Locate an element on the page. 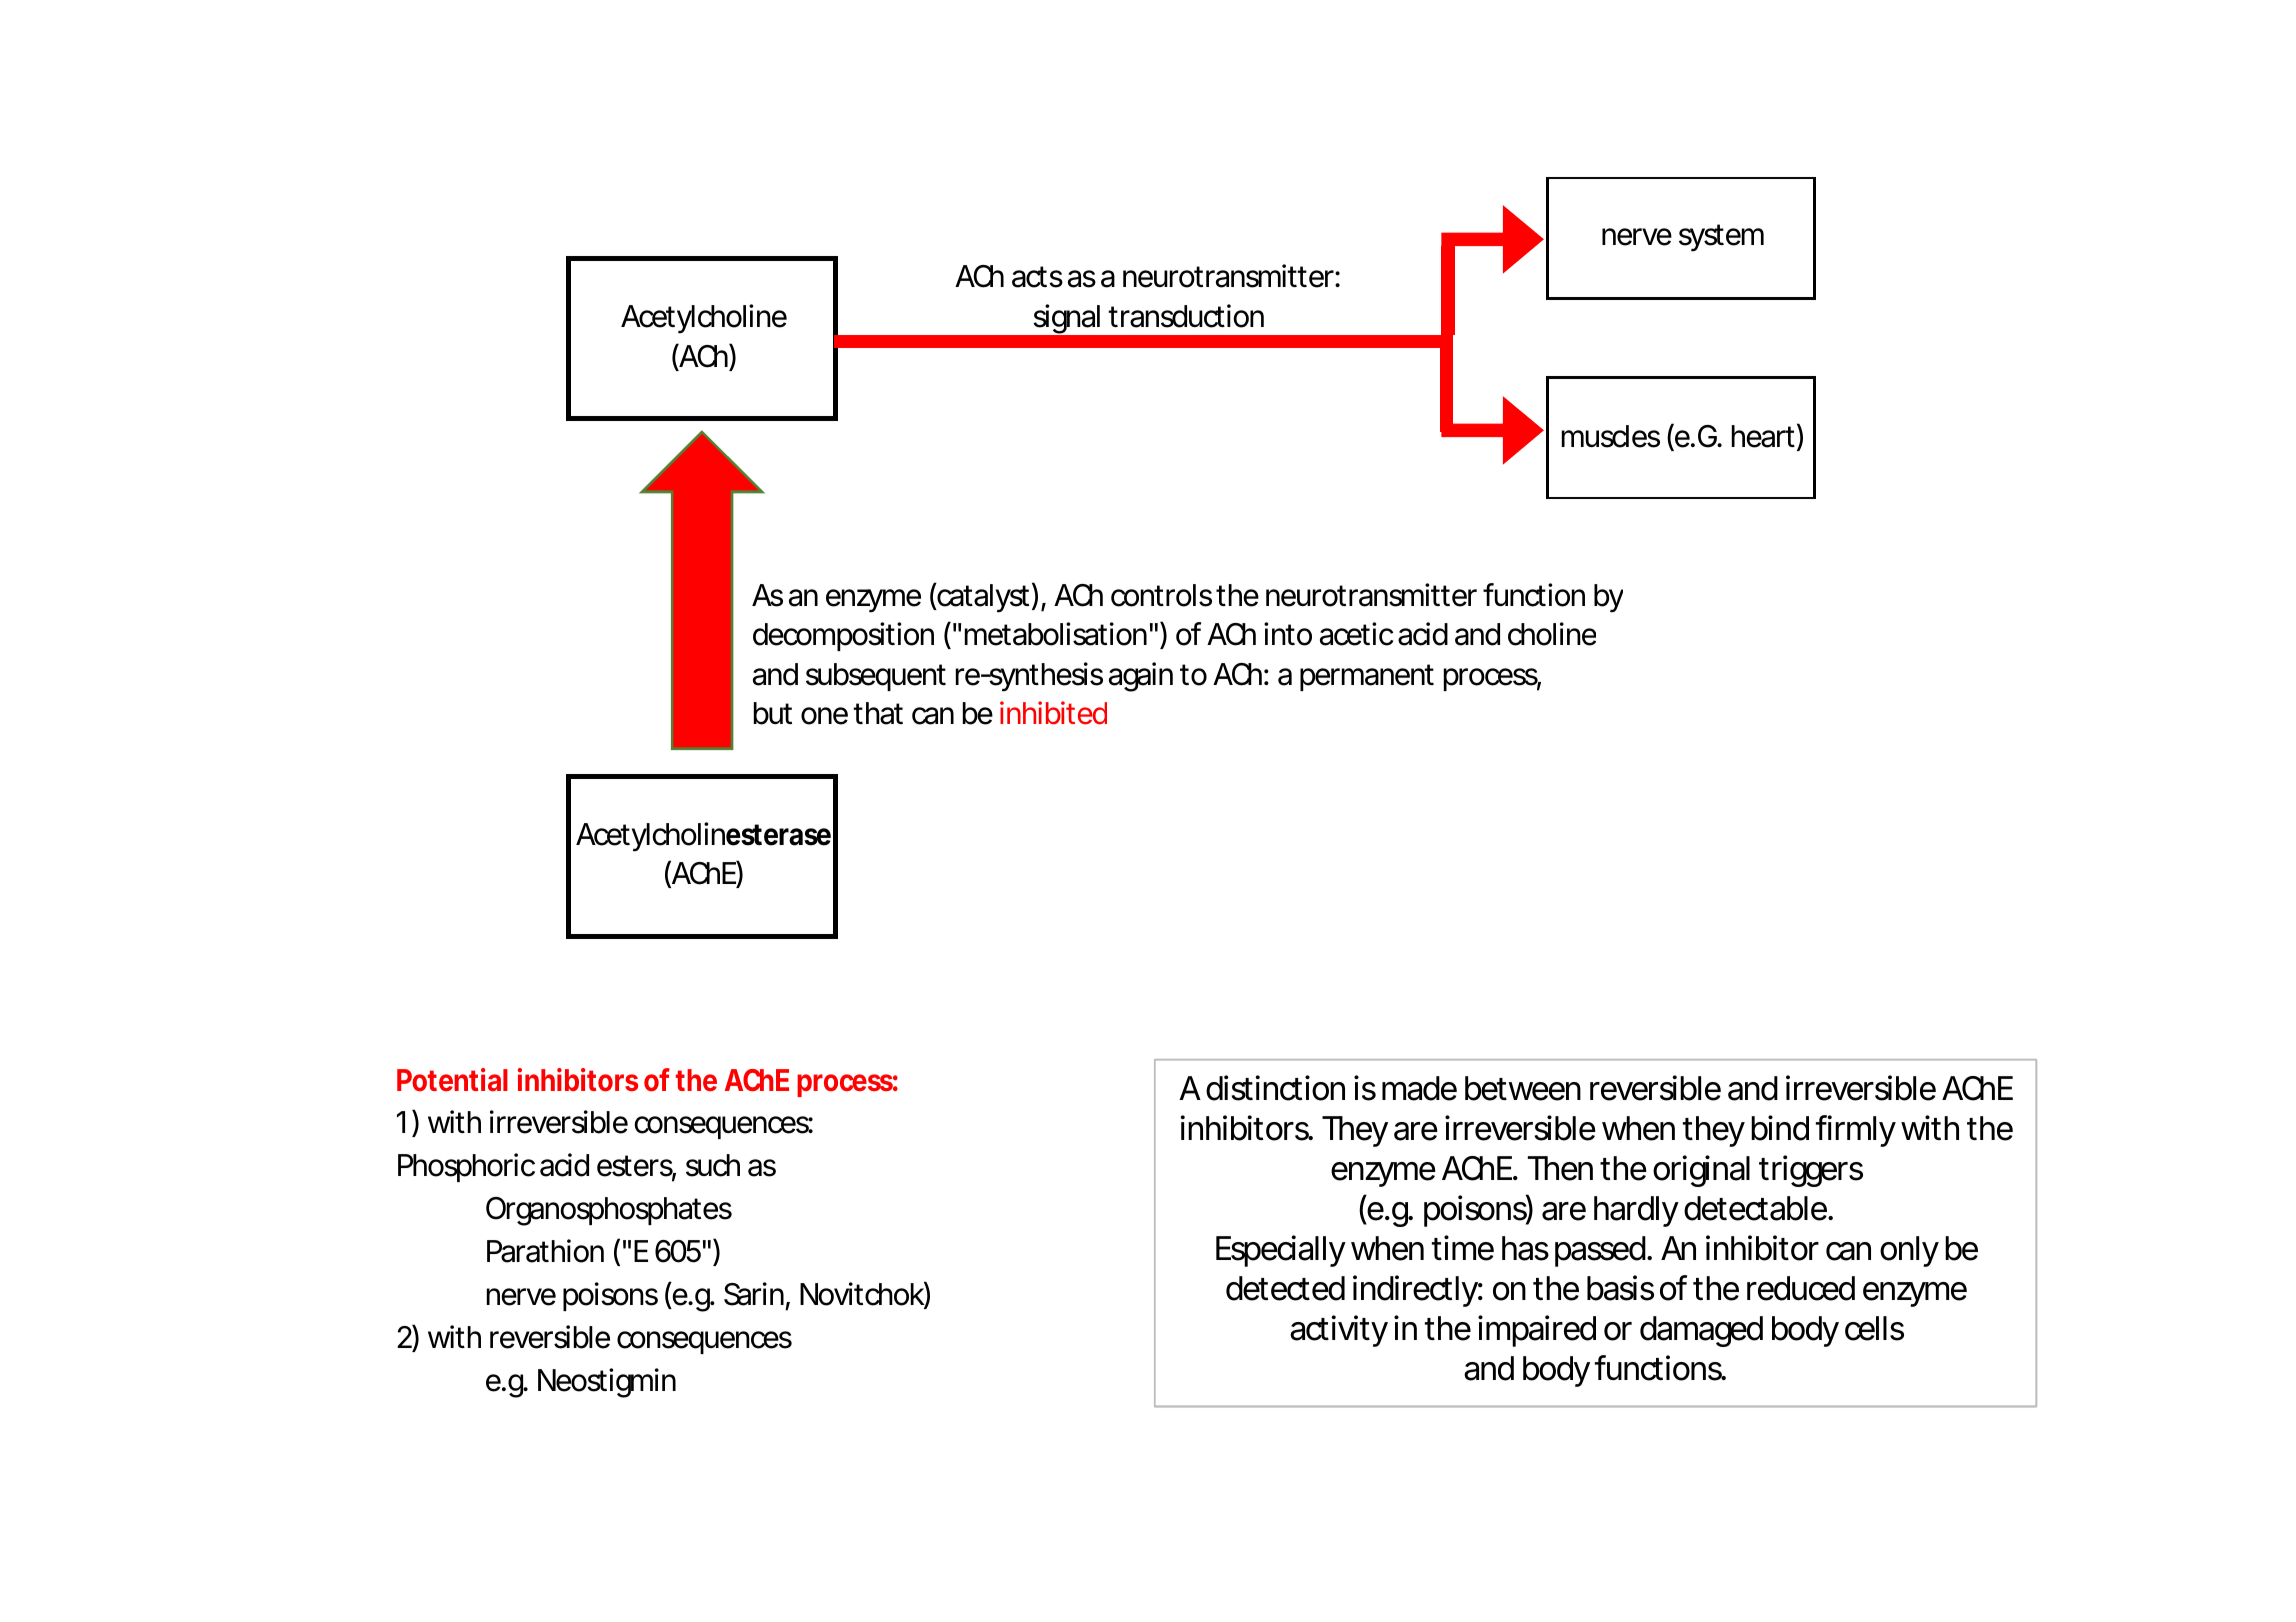 Image resolution: width=2296 pixels, height=1622 pixels. between is located at coordinates (1523, 1088).
